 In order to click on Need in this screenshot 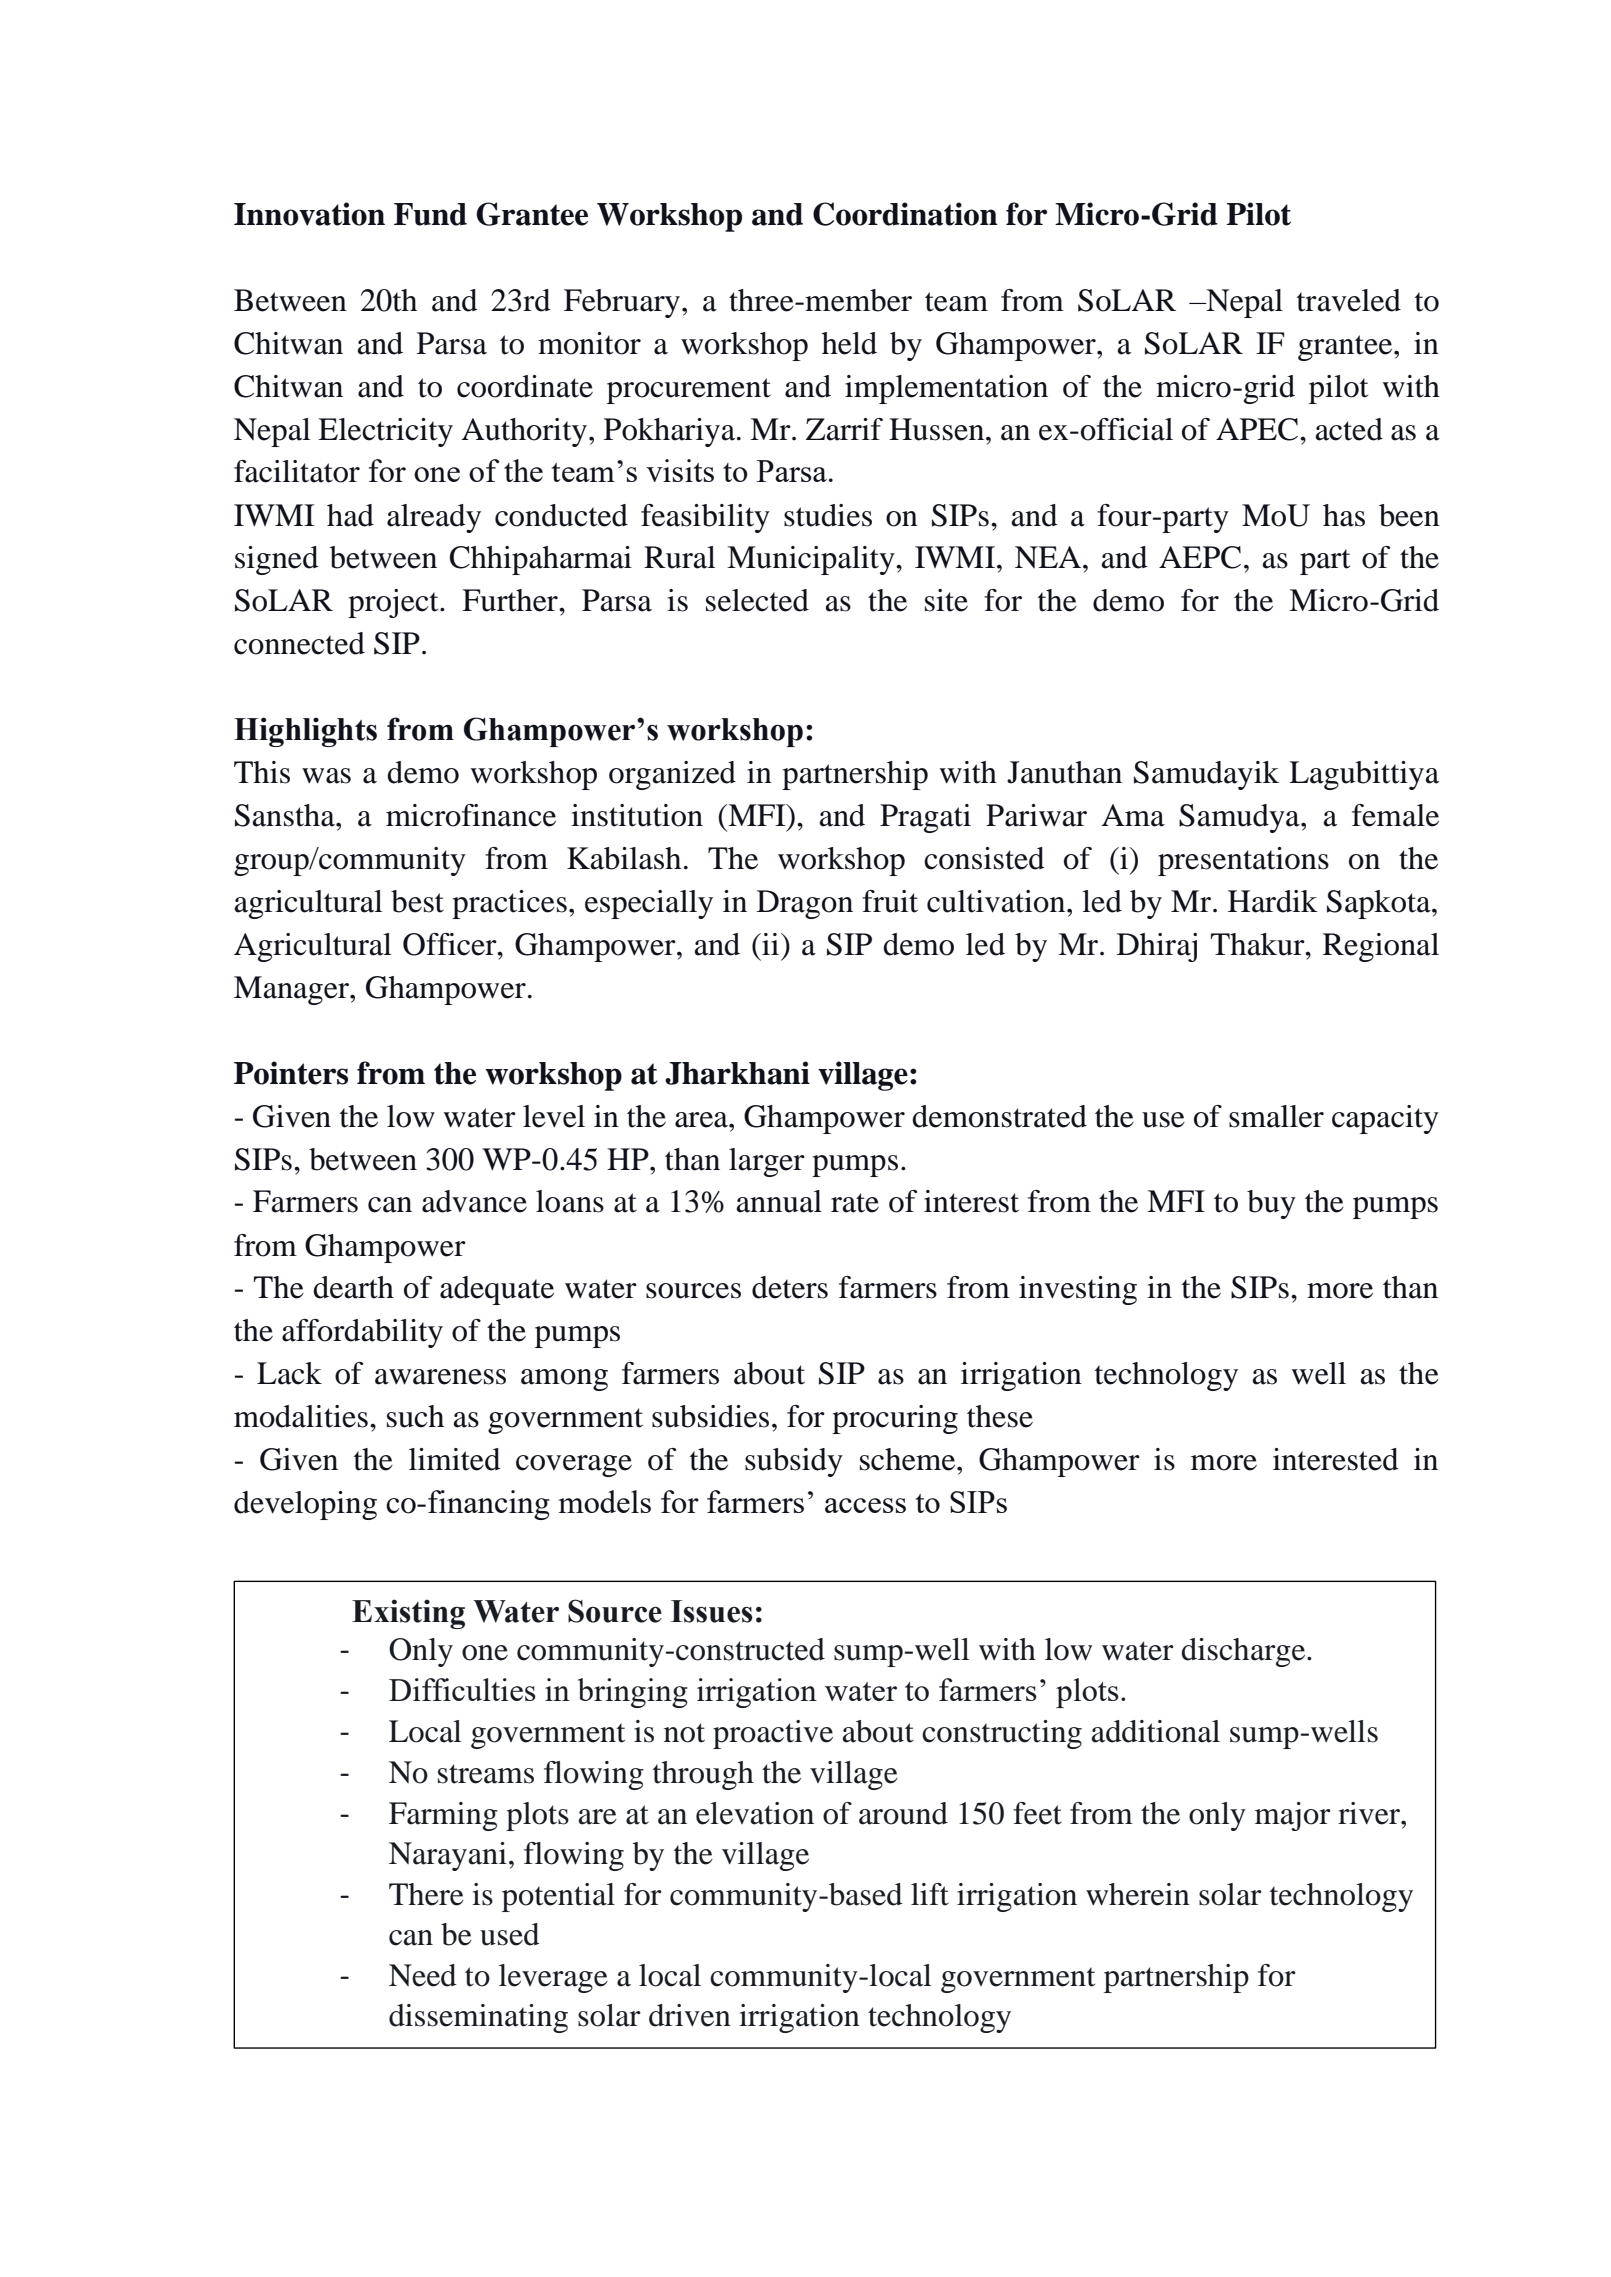, I will do `click(423, 1975)`.
